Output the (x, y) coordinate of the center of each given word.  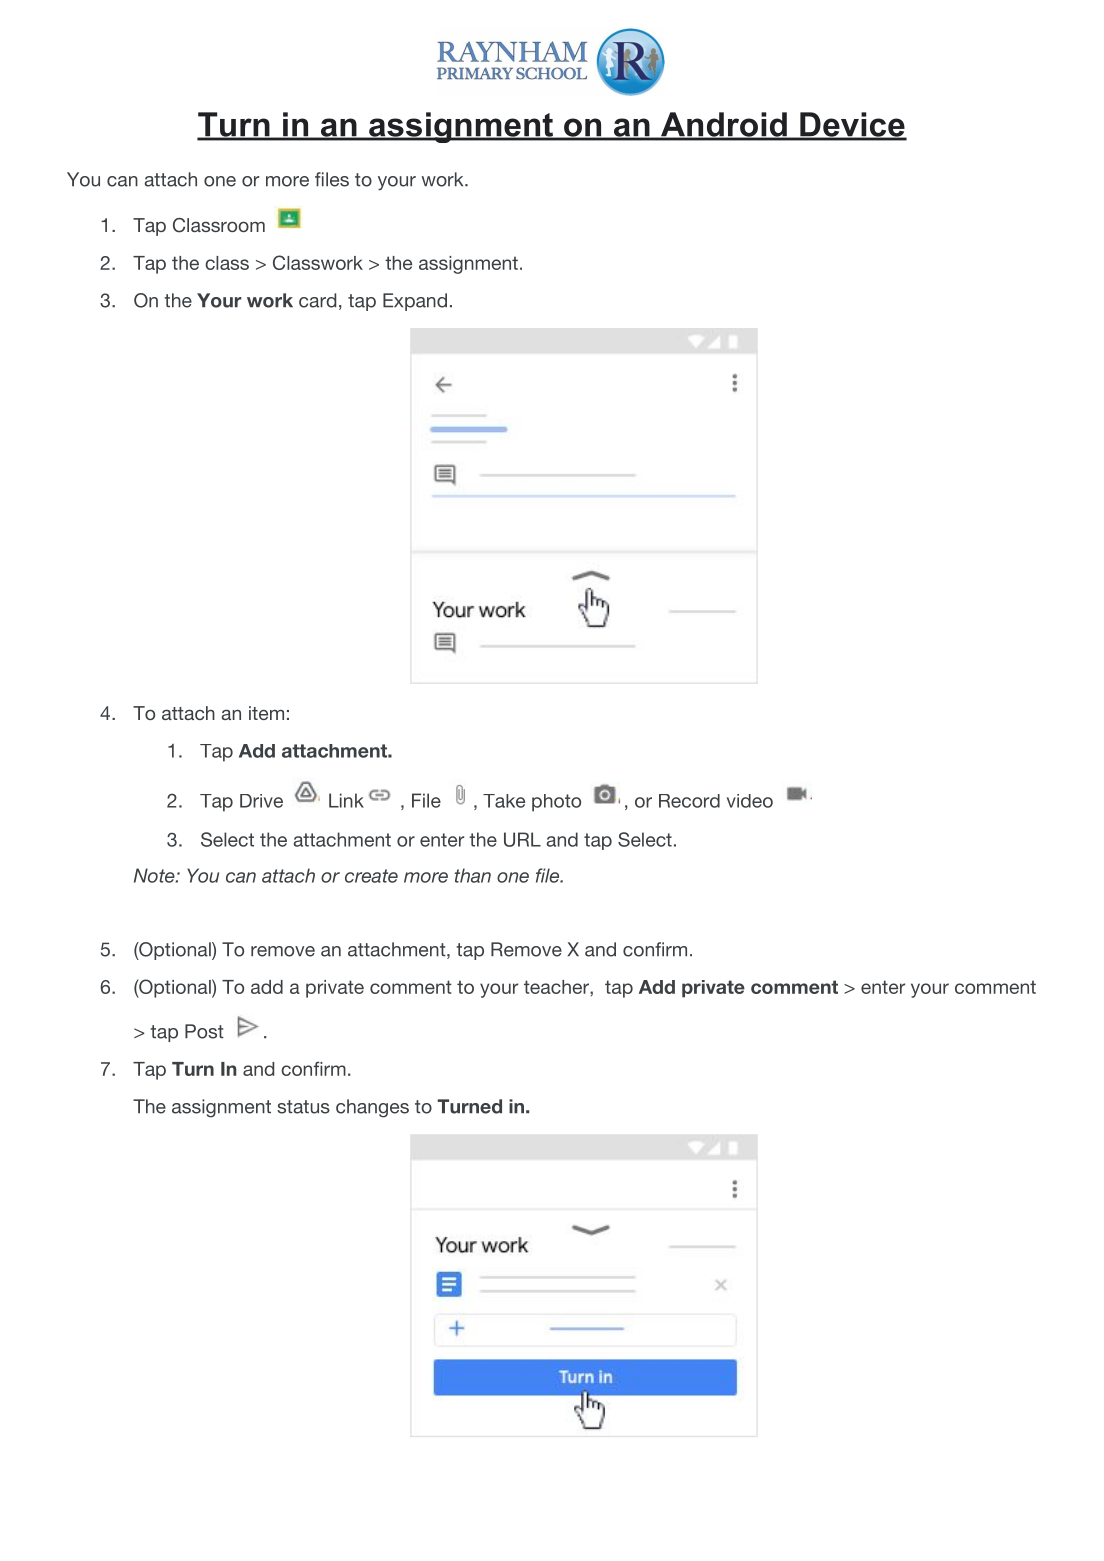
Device (851, 125)
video (750, 801)
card (317, 300)
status (303, 1107)
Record (689, 801)
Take (504, 801)
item (266, 713)
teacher (557, 987)
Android (723, 125)
